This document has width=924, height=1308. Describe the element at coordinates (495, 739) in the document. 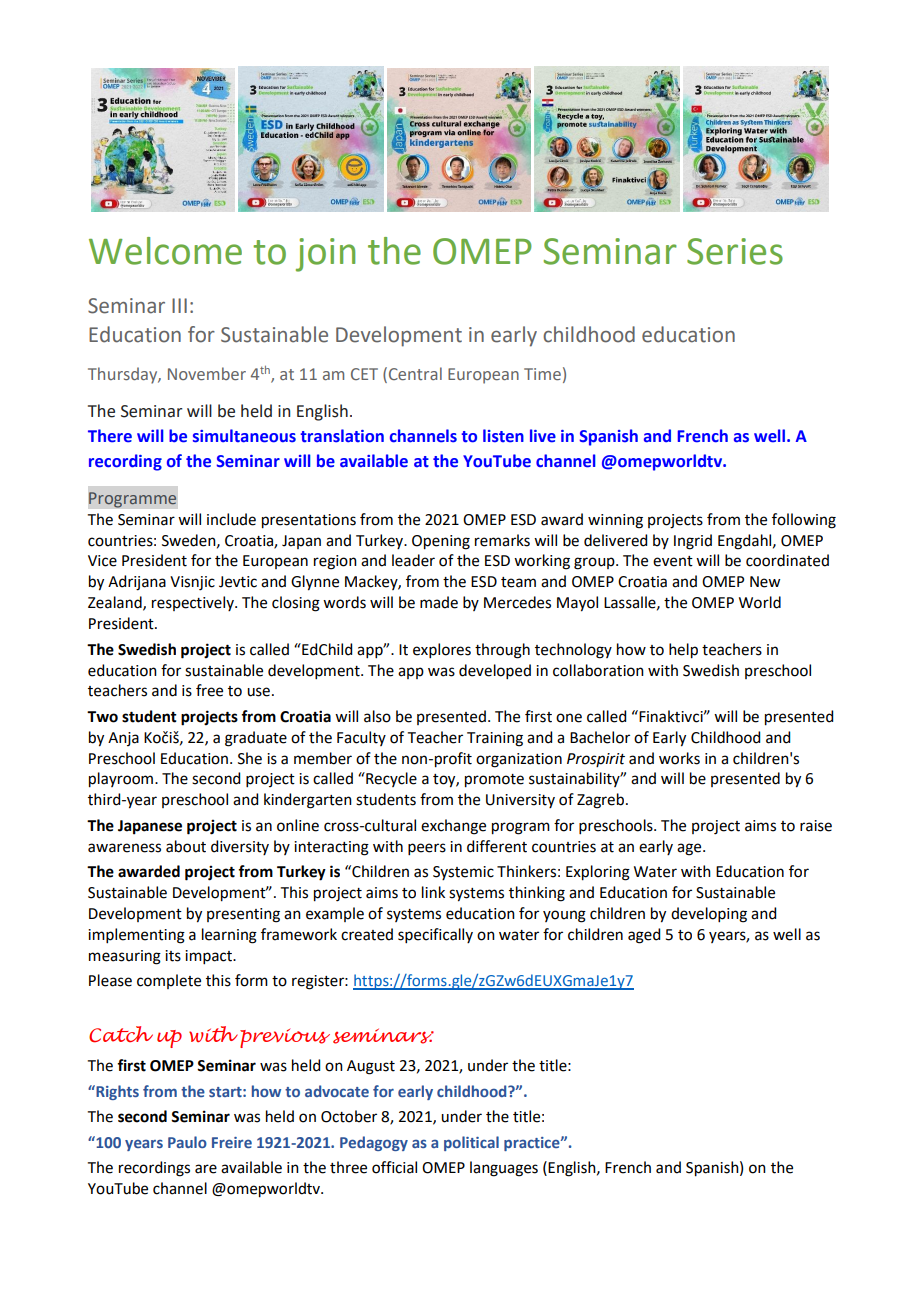

I see `Training` at that location.
